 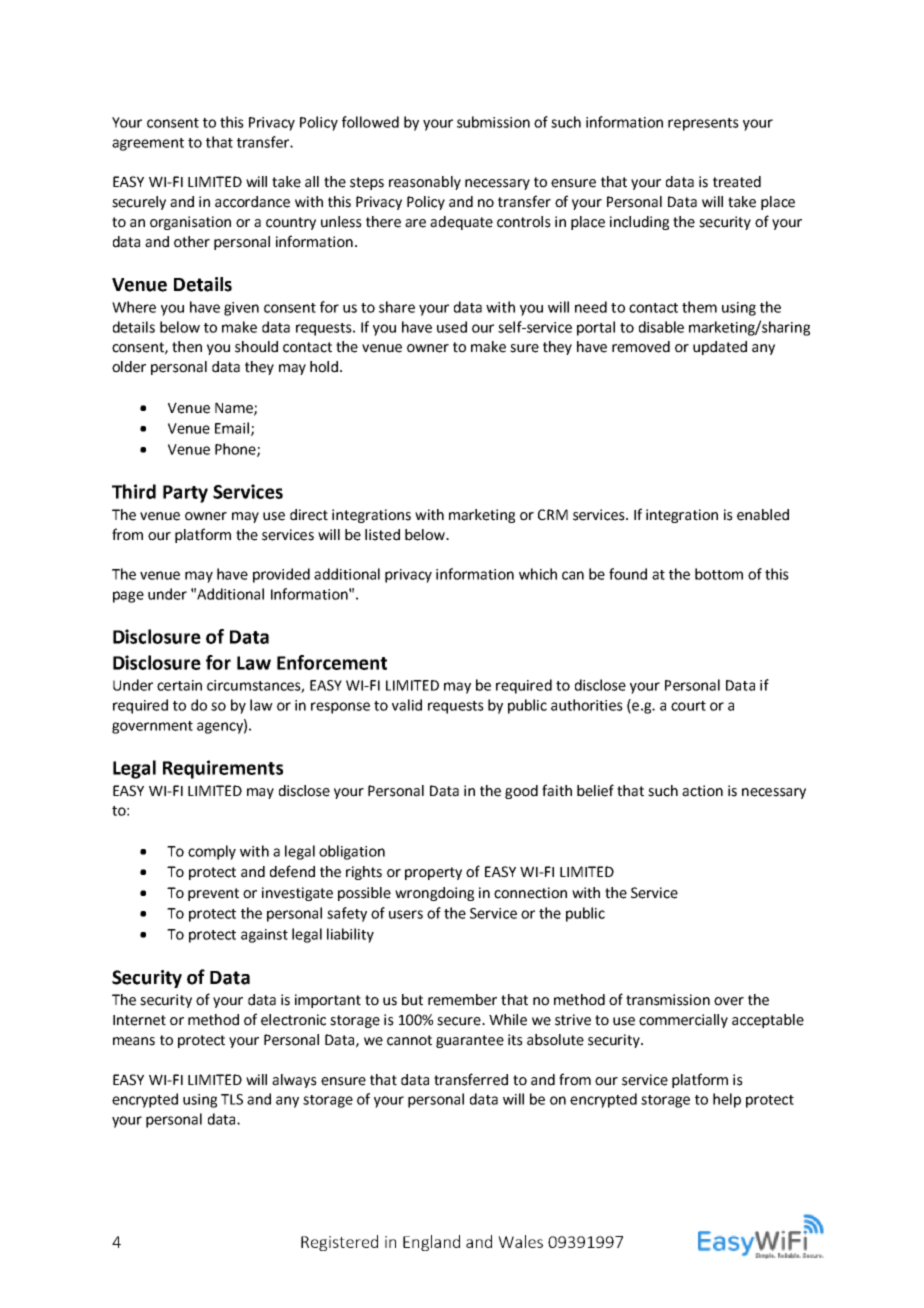 What do you see at coordinates (425, 183) in the image?
I see `reasonably` at bounding box center [425, 183].
